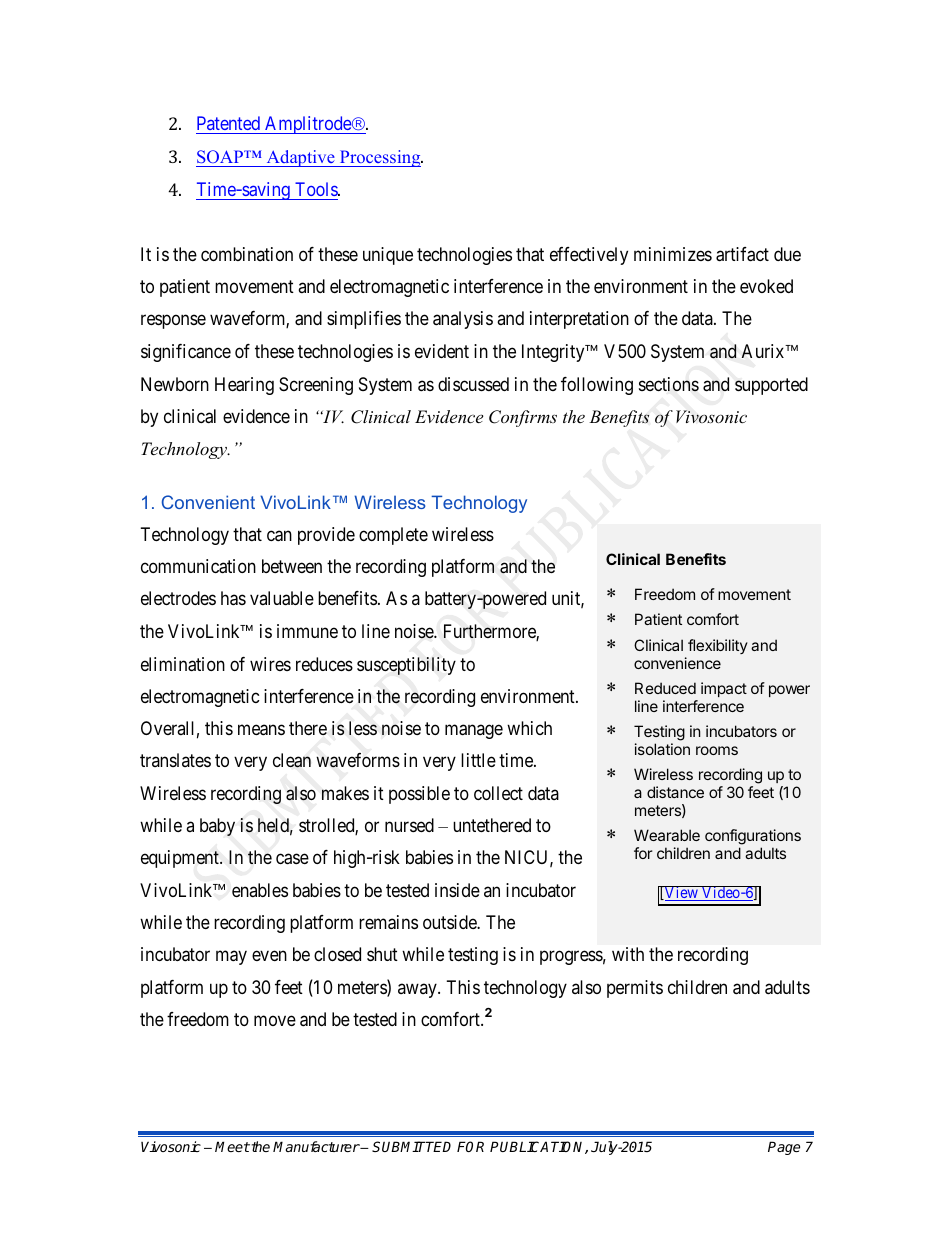  I want to click on baby, so click(217, 827).
